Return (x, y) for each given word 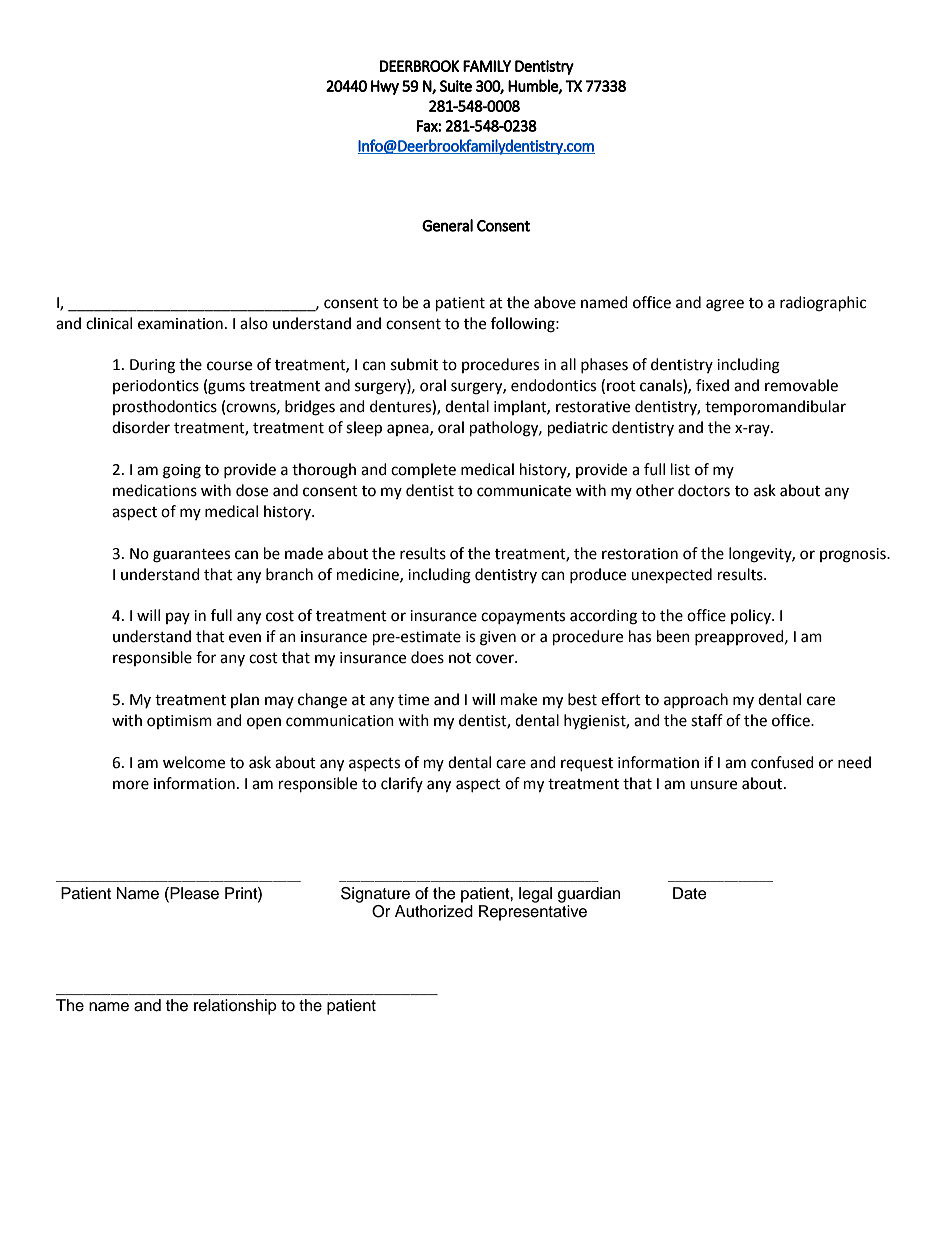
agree (725, 305)
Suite (456, 86)
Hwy (385, 87)
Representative (533, 913)
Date (690, 893)
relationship (235, 1007)
